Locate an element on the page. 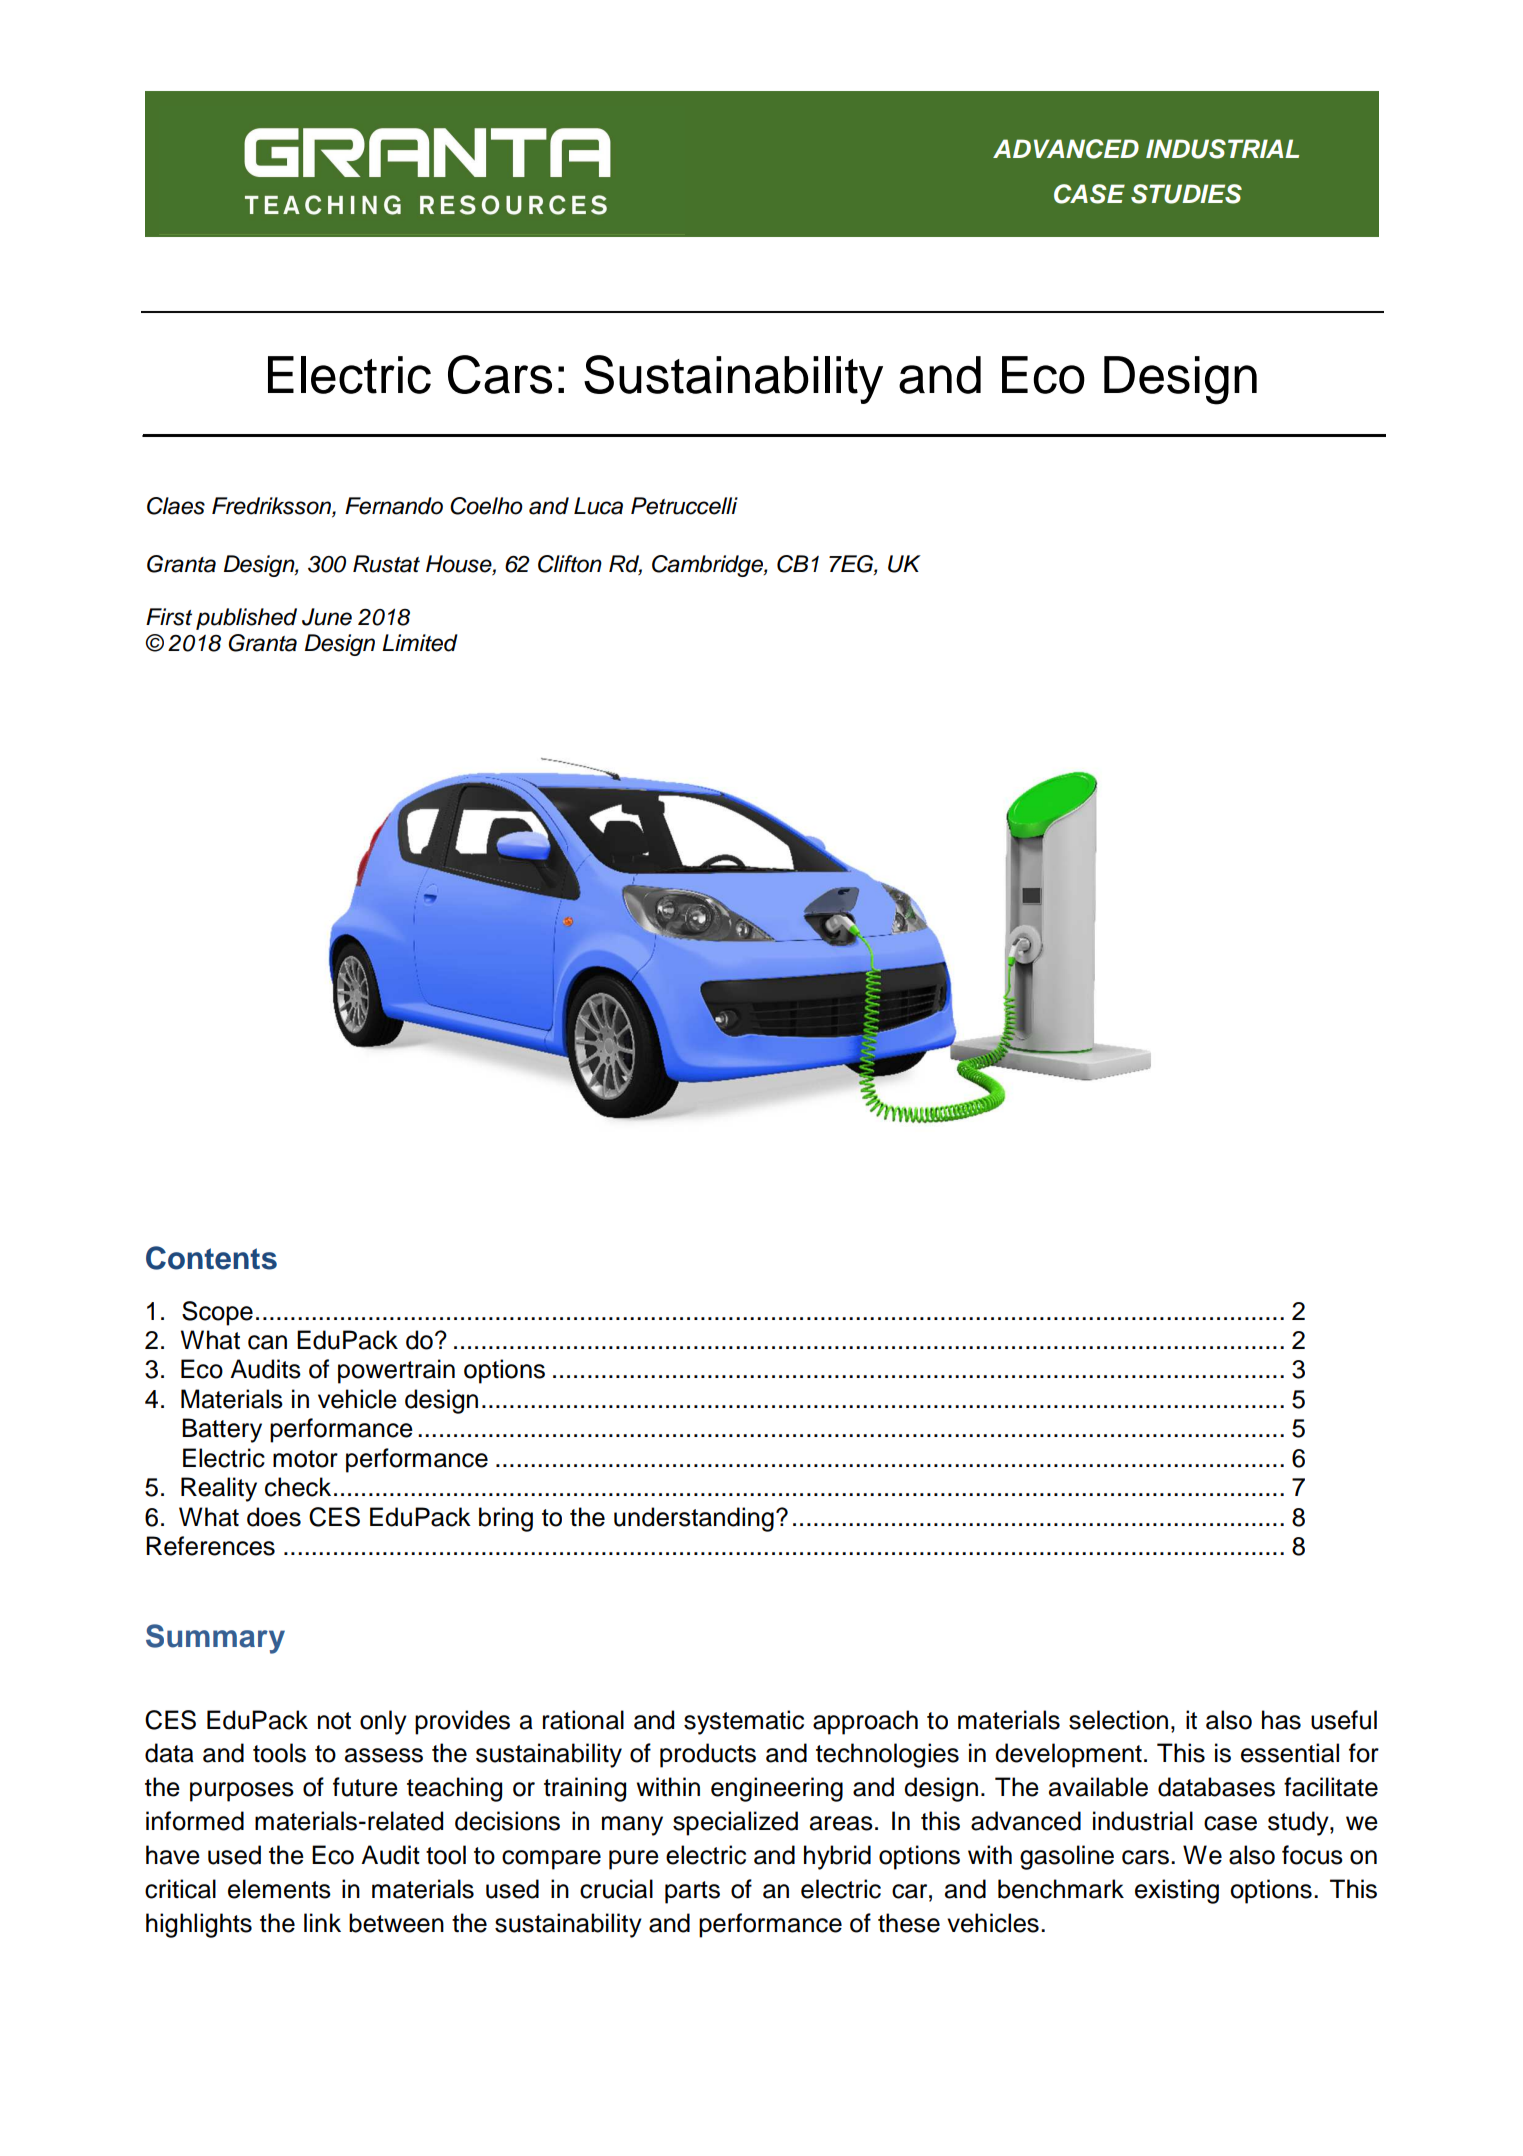  understanding is located at coordinates (694, 1519).
